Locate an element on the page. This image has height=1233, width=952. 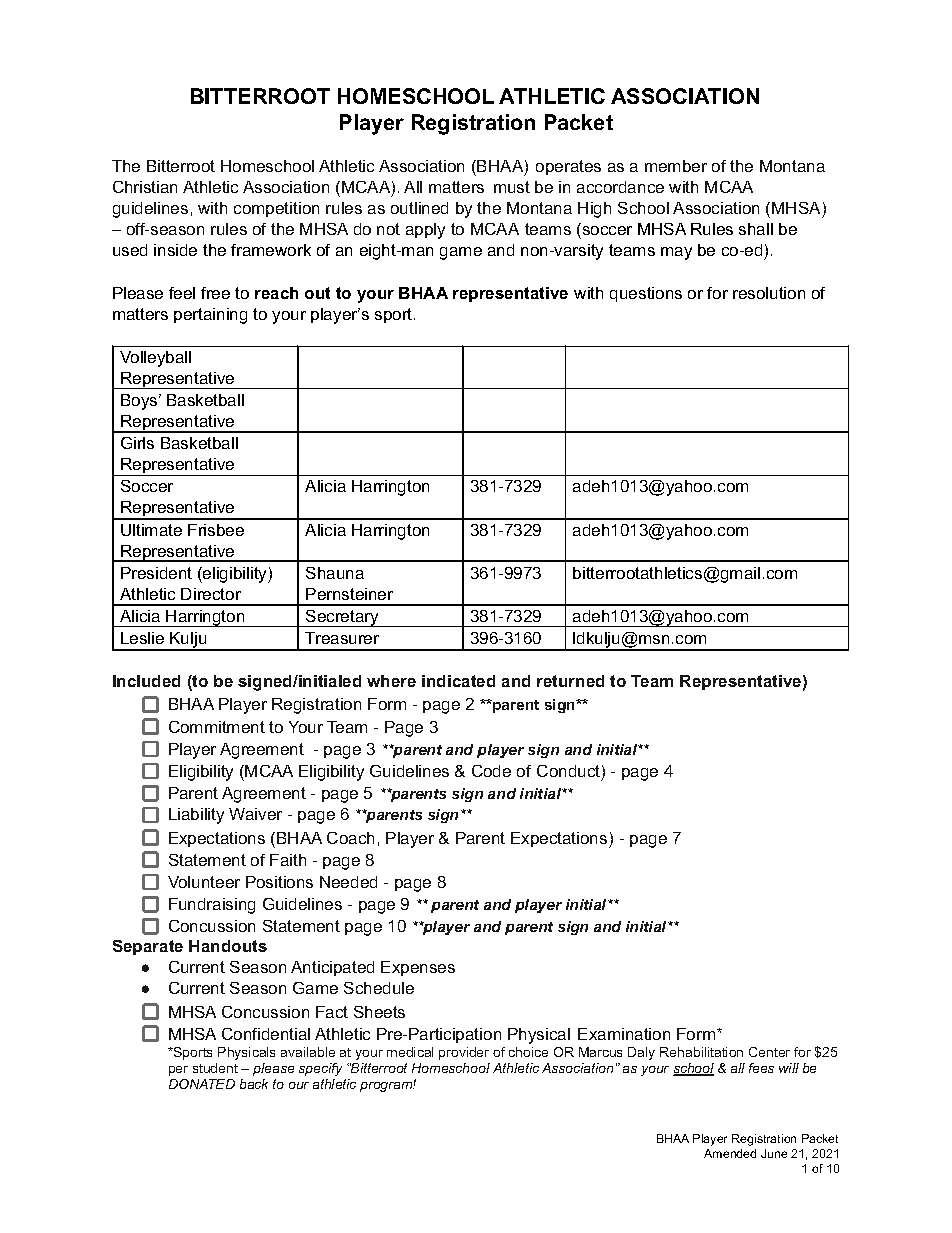
provider is located at coordinates (464, 1053).
